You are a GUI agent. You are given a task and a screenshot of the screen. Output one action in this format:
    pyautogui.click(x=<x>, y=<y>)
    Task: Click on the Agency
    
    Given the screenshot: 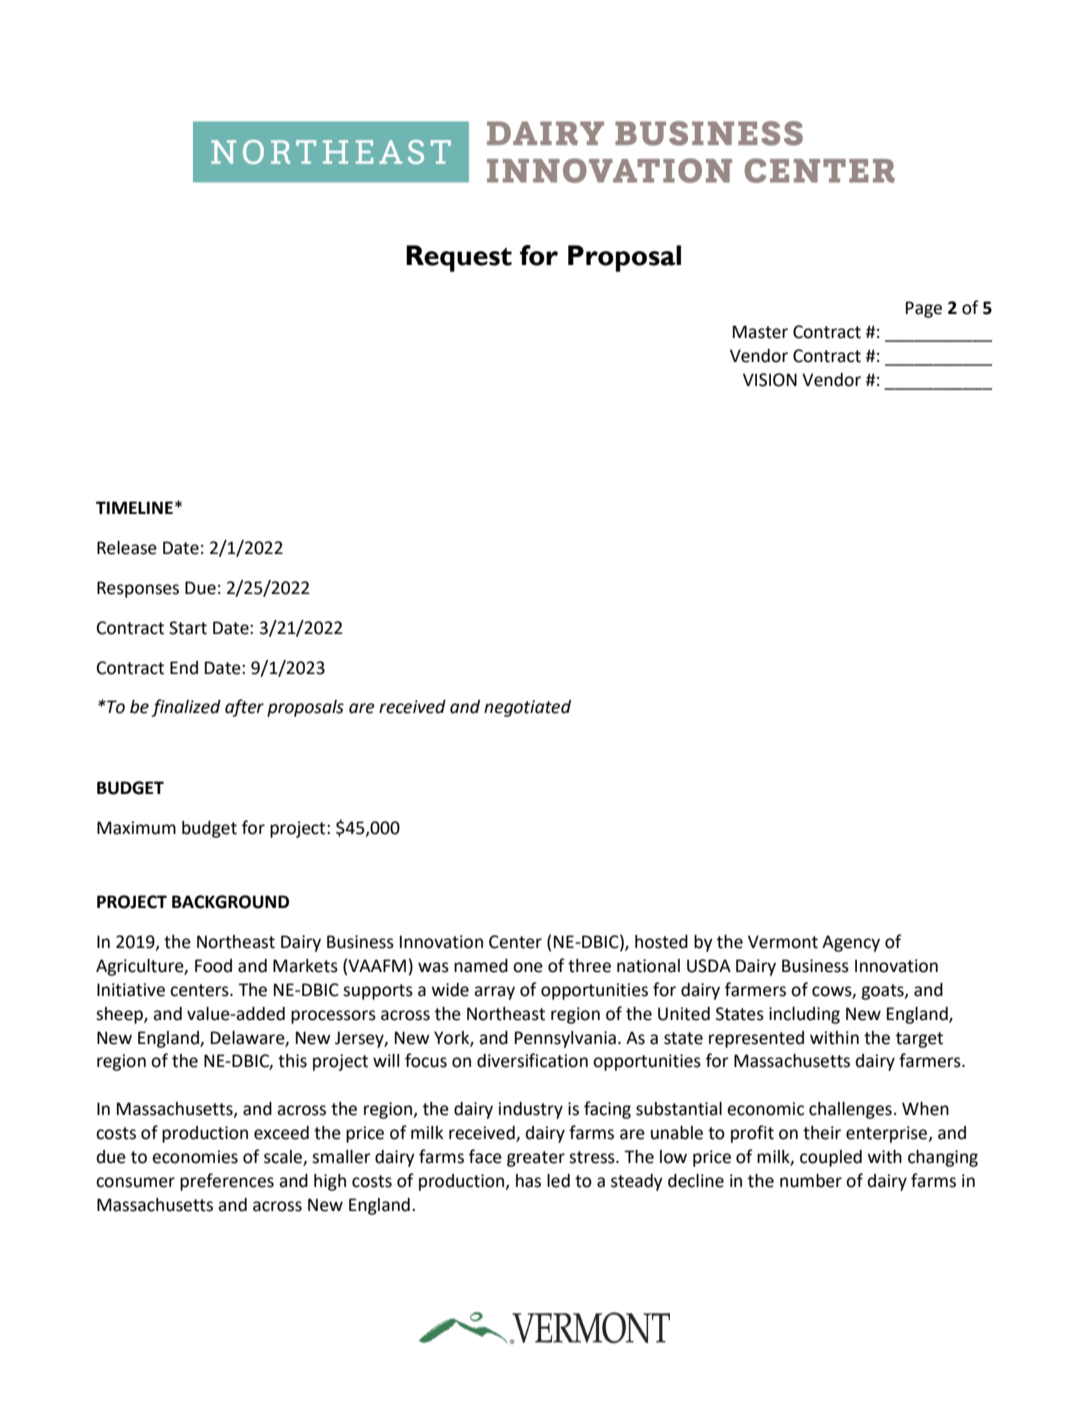 What is the action you would take?
    pyautogui.click(x=851, y=943)
